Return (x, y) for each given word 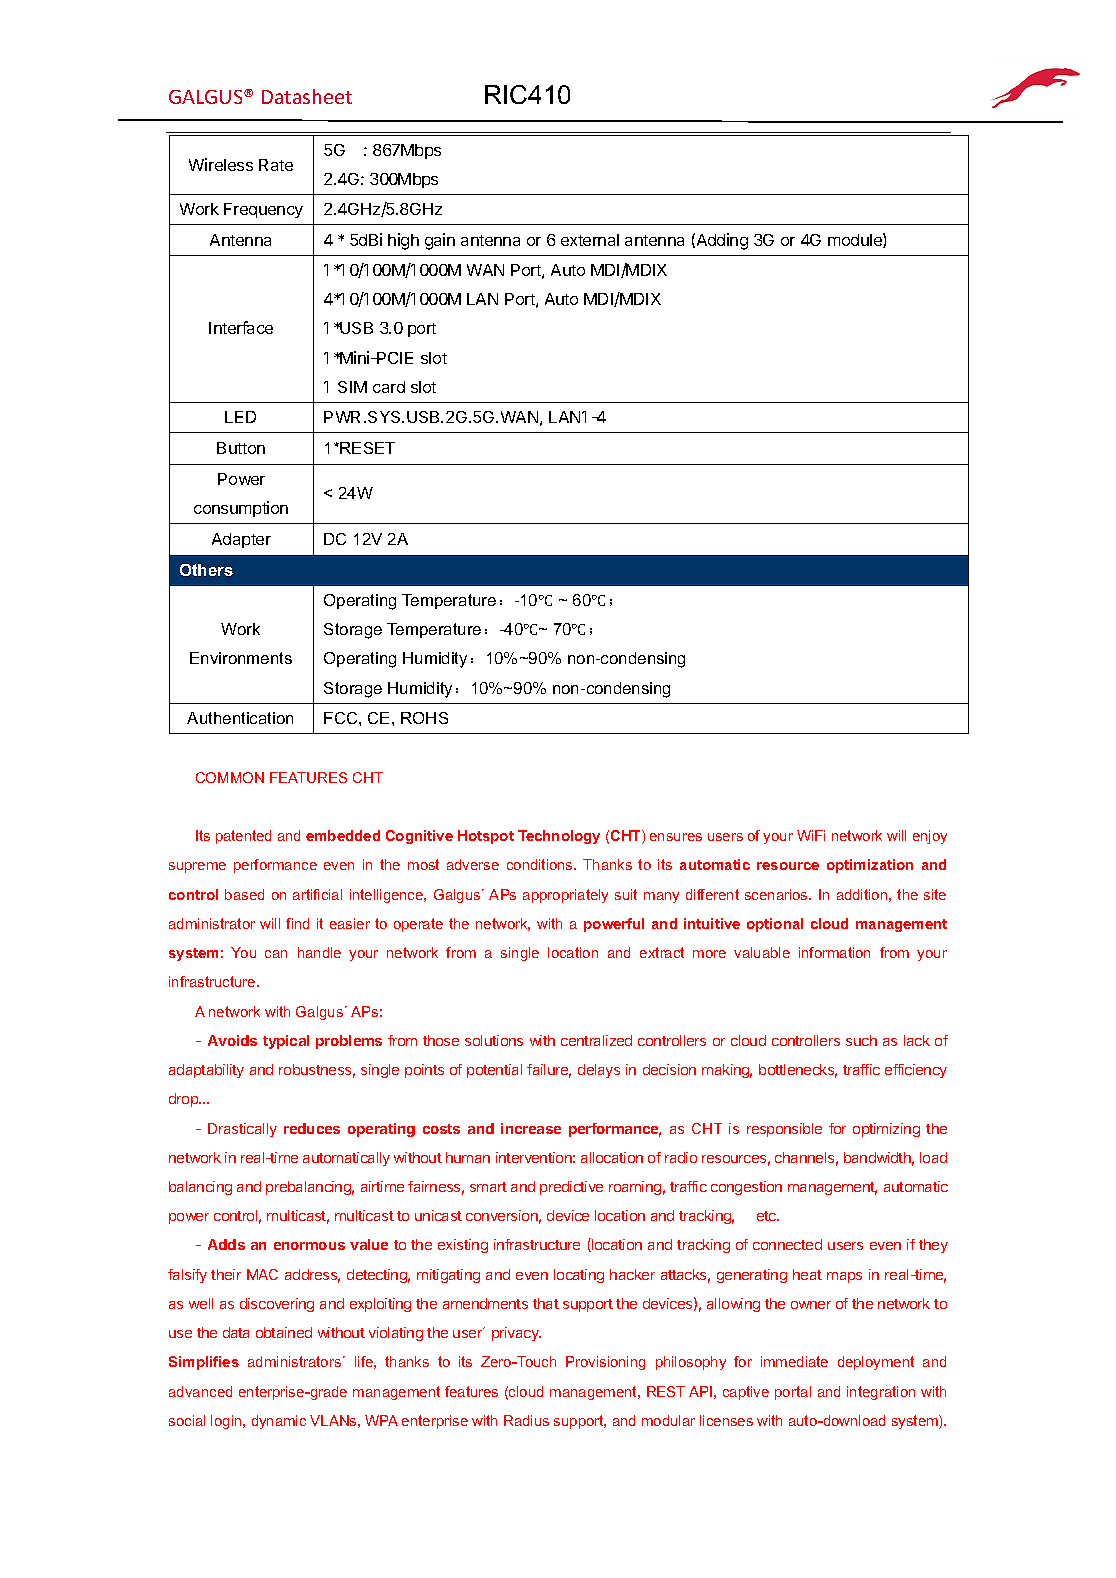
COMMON (230, 777)
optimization (870, 866)
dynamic (279, 1422)
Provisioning (605, 1363)
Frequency (263, 210)
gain (440, 241)
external (590, 240)
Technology (559, 837)
